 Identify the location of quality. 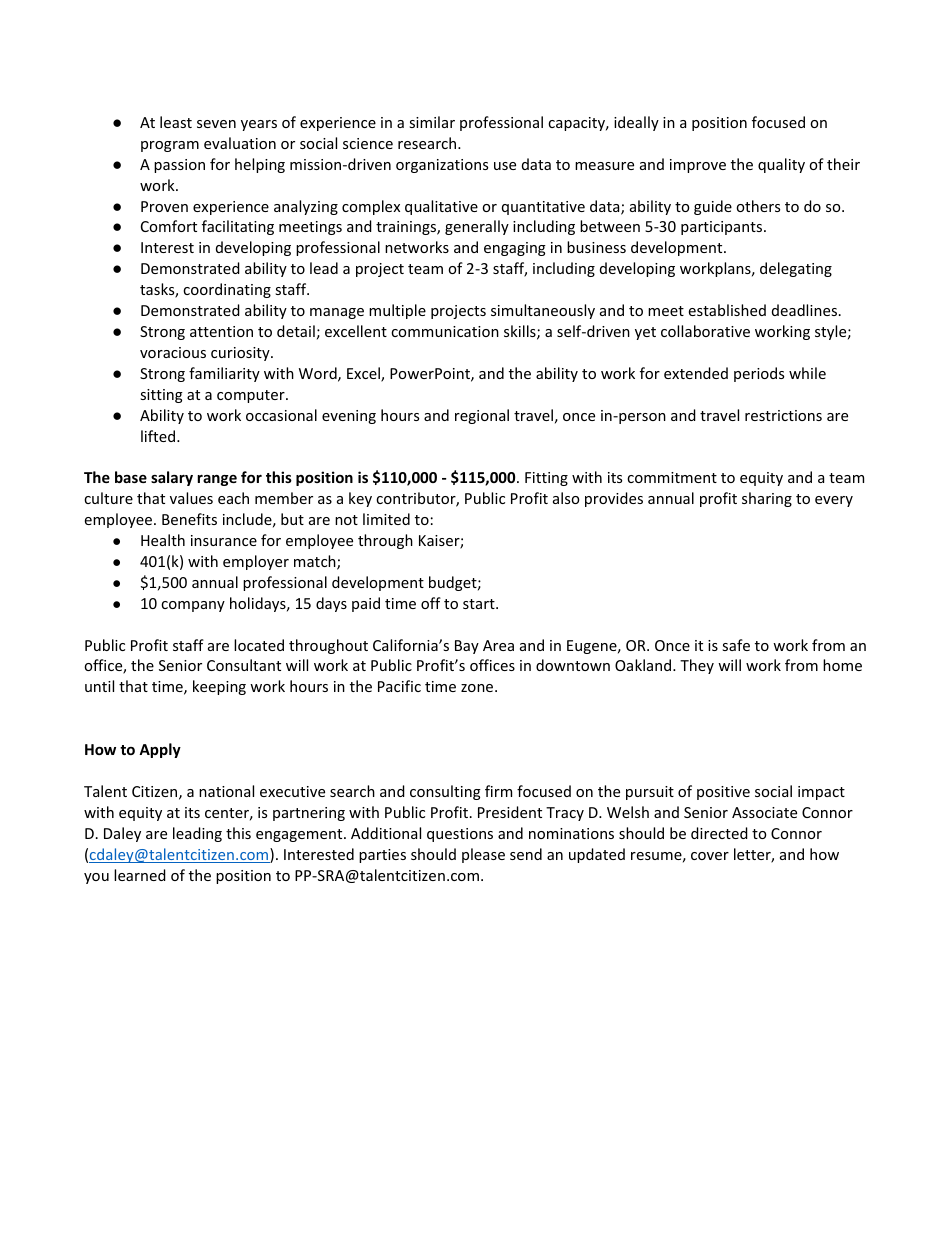
(781, 165).
